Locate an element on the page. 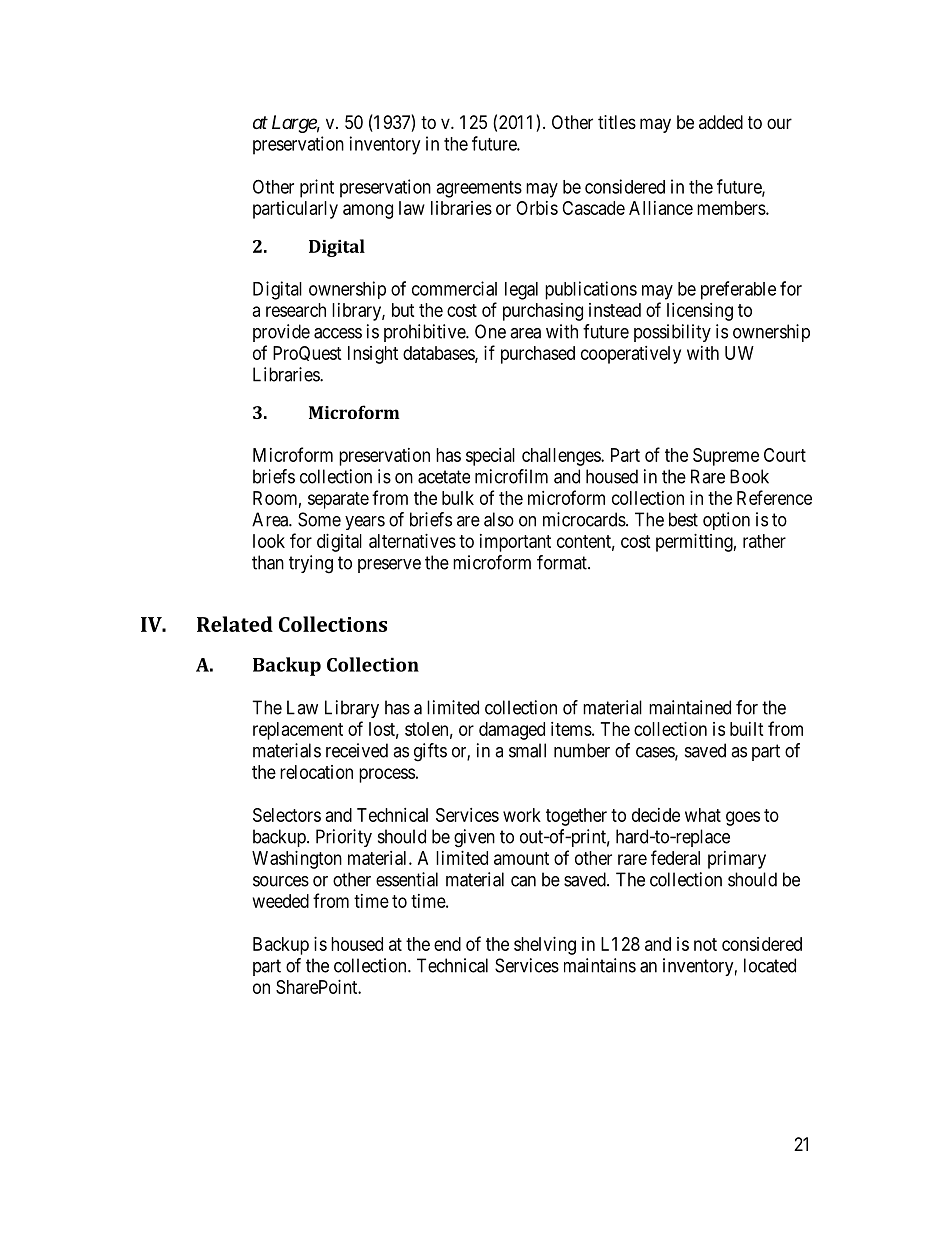 This image has height=1233, width=952. weeded is located at coordinates (281, 901).
